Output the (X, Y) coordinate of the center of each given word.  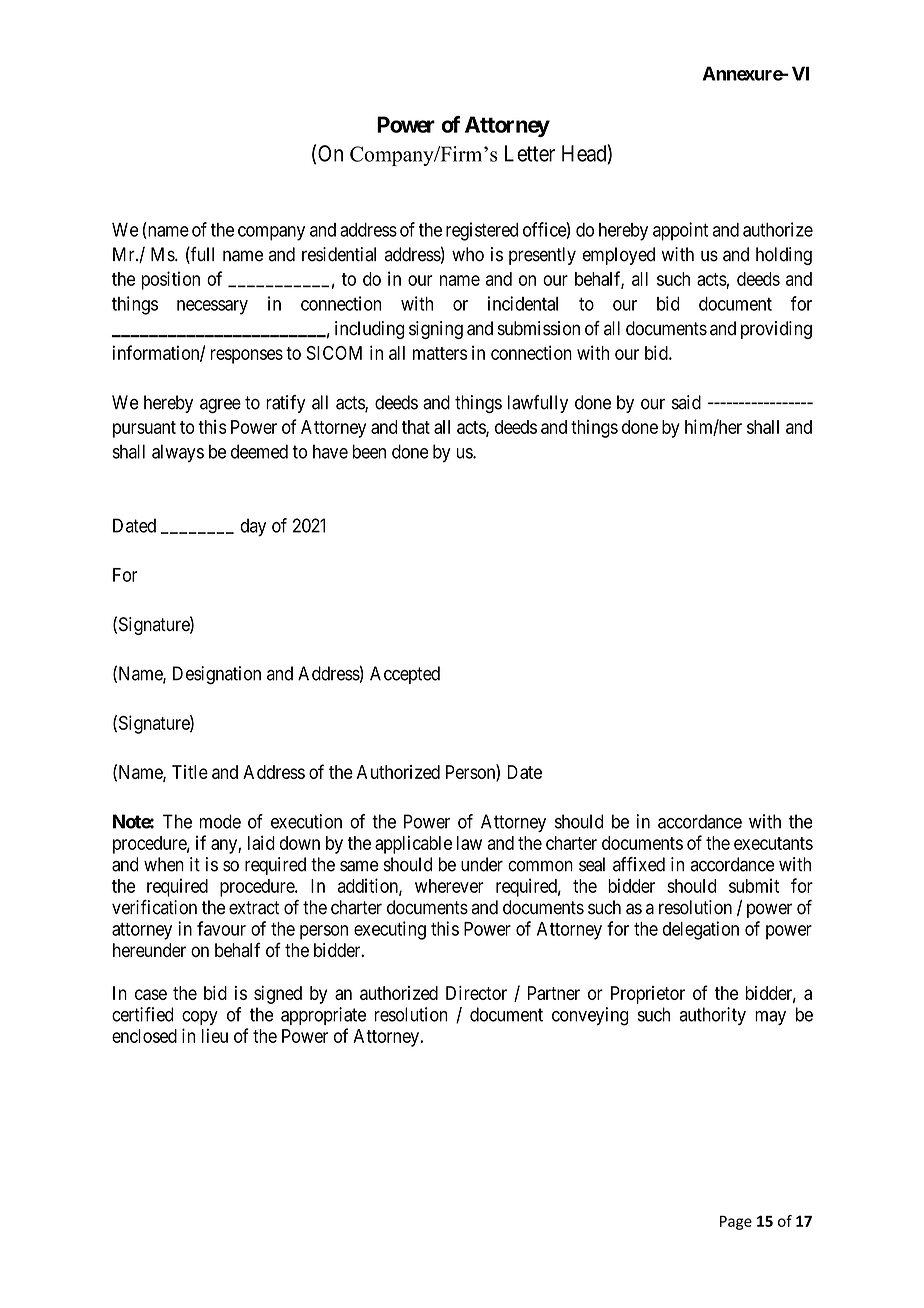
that (416, 427)
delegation (701, 930)
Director (476, 993)
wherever (449, 886)
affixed (639, 864)
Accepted (405, 675)
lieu (215, 1035)
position (171, 280)
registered (482, 231)
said (686, 402)
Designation (217, 675)
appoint (680, 231)
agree (220, 406)
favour (221, 928)
